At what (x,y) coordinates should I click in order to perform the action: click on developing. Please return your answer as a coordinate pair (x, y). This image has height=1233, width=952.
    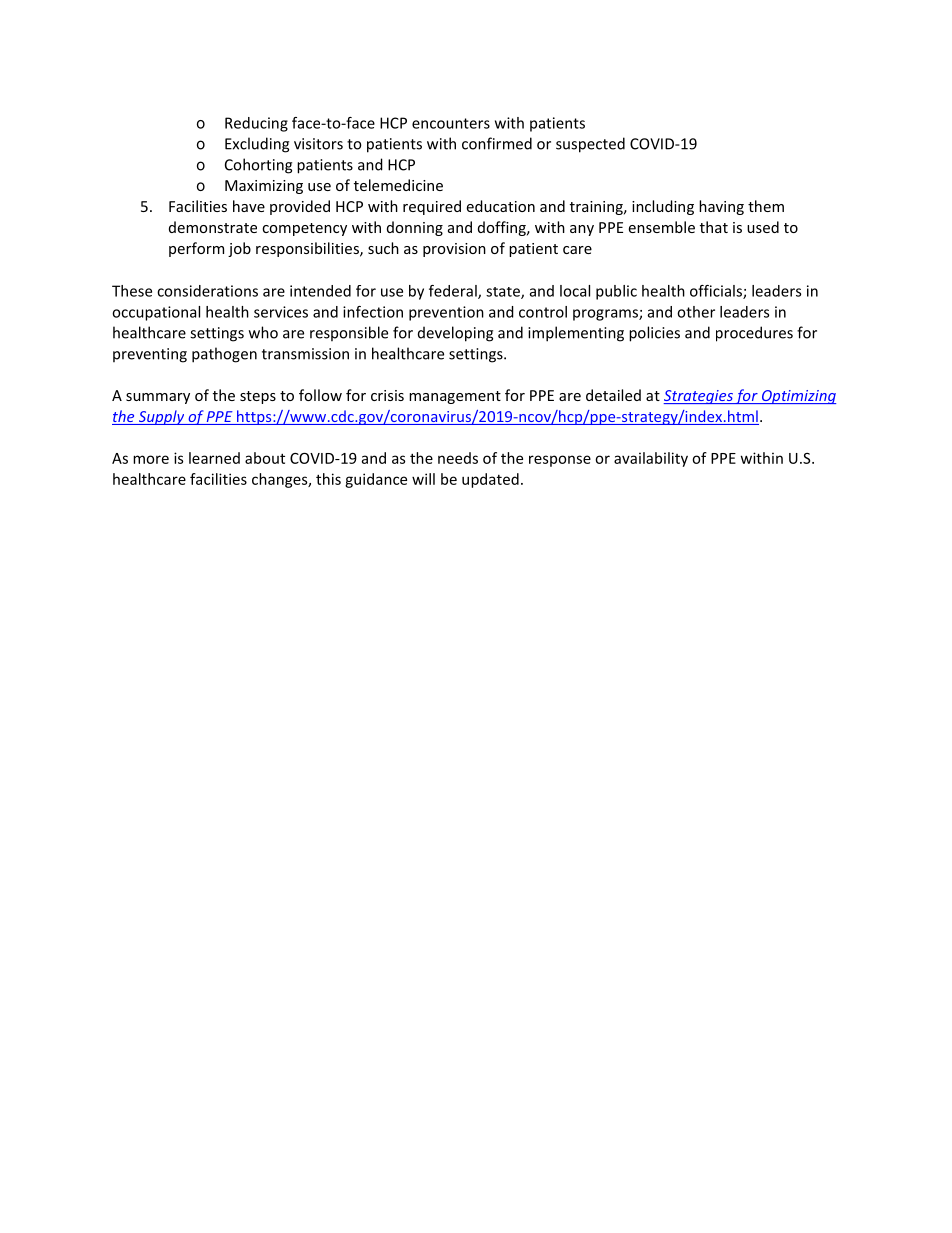
    Looking at the image, I should click on (455, 334).
